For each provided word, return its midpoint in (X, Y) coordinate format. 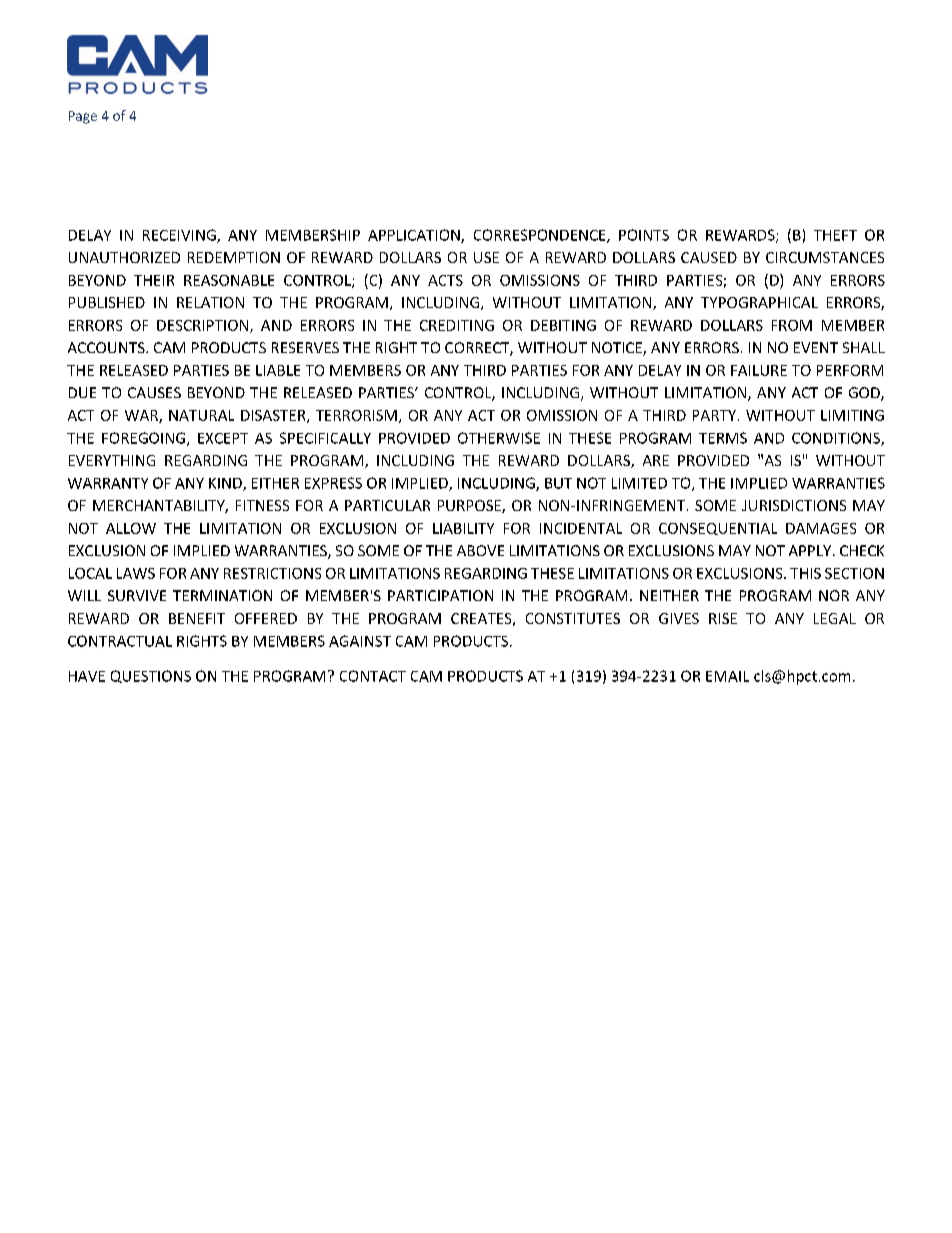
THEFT (835, 235)
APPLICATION (415, 236)
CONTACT (373, 676)
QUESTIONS (151, 676)
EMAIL (727, 676)
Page (83, 117)
